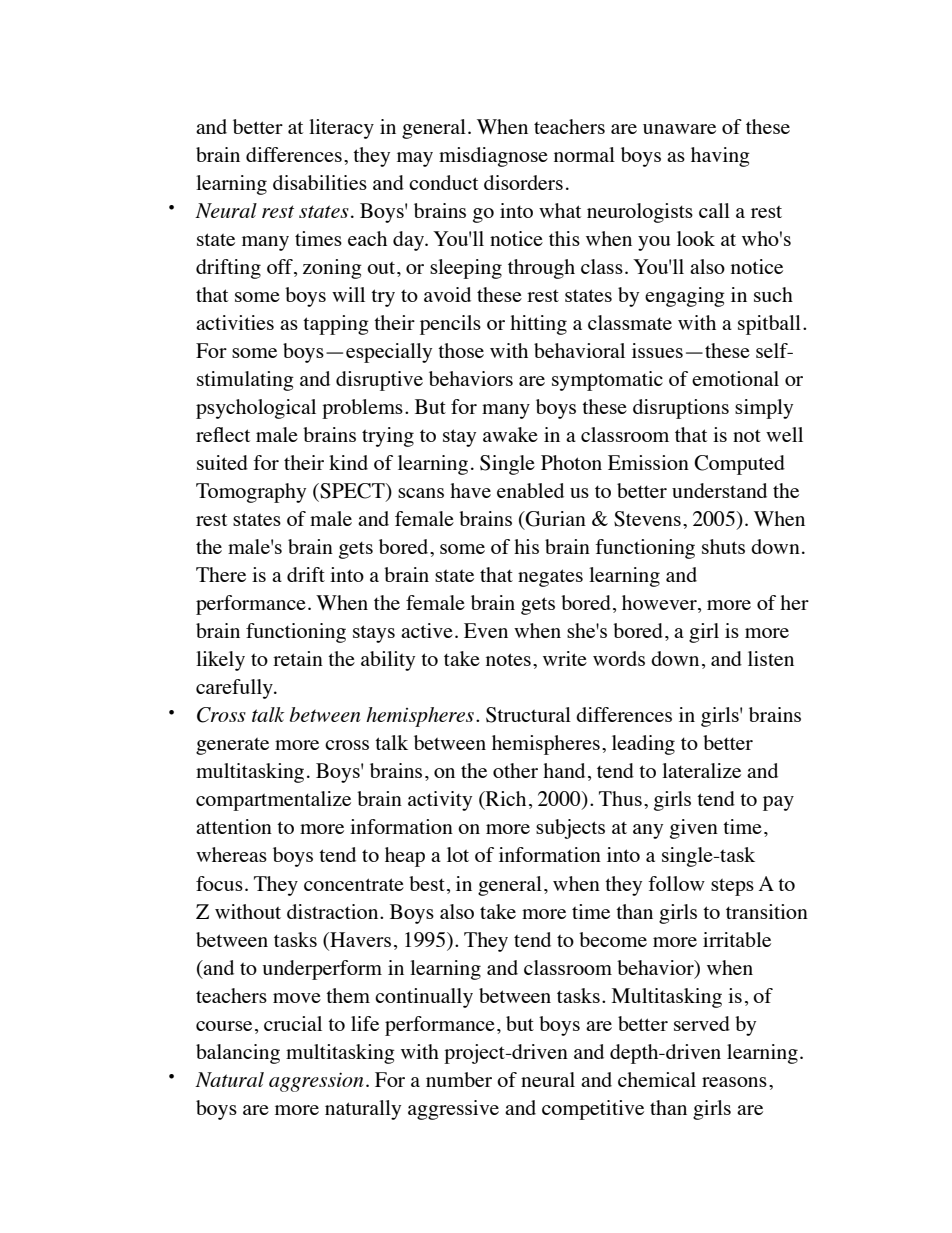 The width and height of the screenshot is (952, 1233). I want to click on awake, so click(510, 434).
